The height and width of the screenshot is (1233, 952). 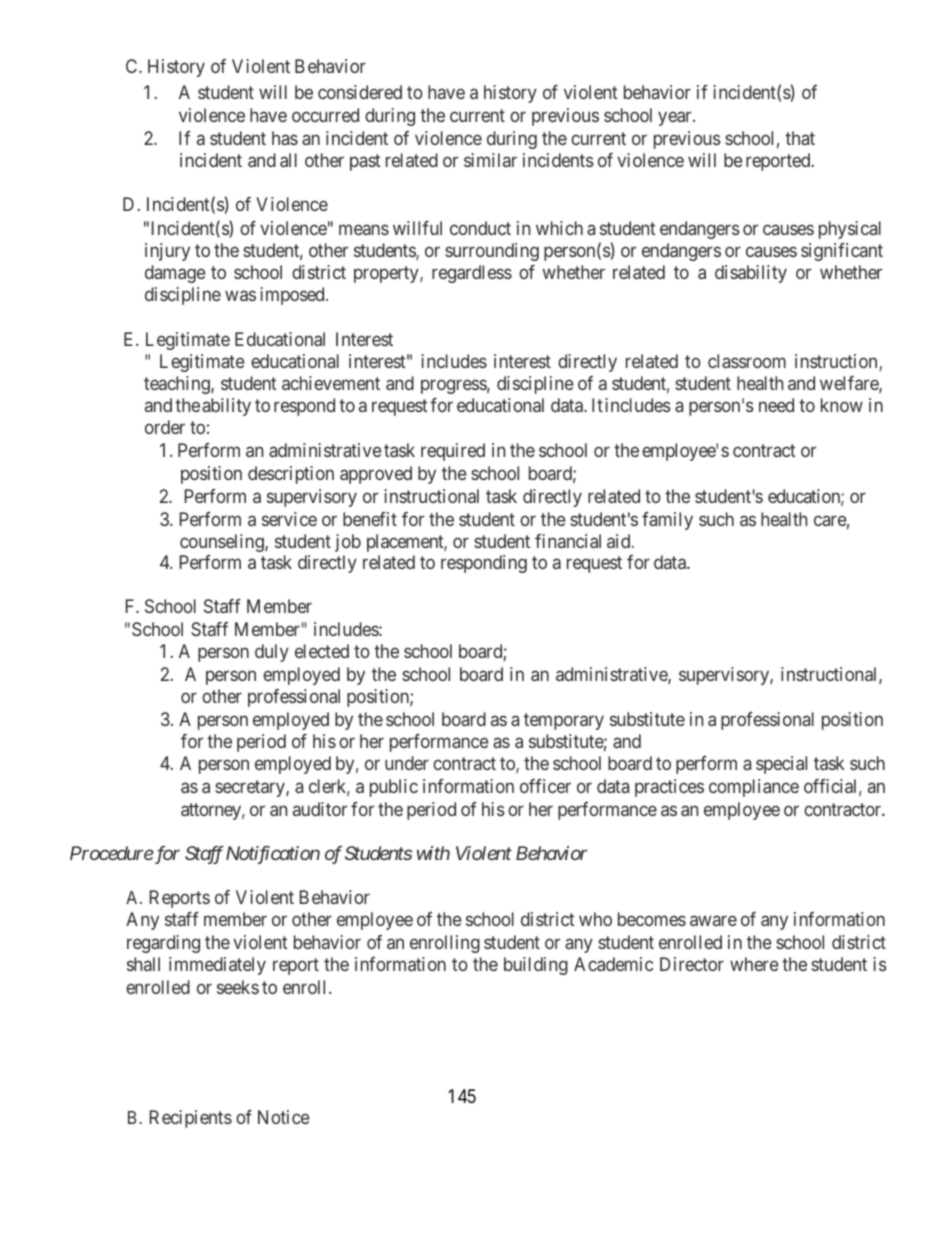 What do you see at coordinates (754, 964) in the screenshot?
I see `where` at bounding box center [754, 964].
